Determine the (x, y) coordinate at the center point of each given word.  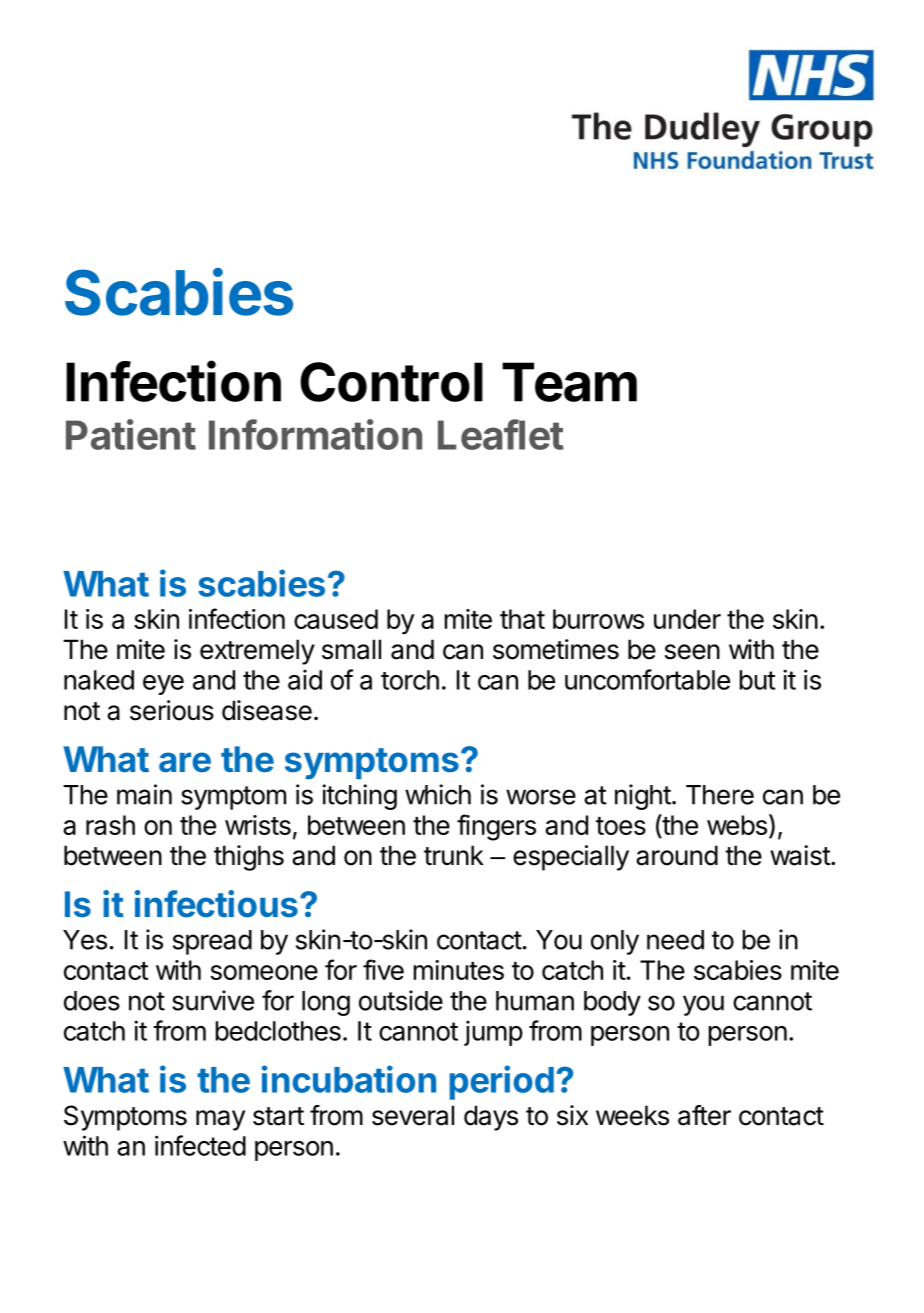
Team (569, 382)
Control (391, 382)
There (720, 795)
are (185, 762)
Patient (131, 434)
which (438, 794)
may (220, 1120)
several (413, 1115)
